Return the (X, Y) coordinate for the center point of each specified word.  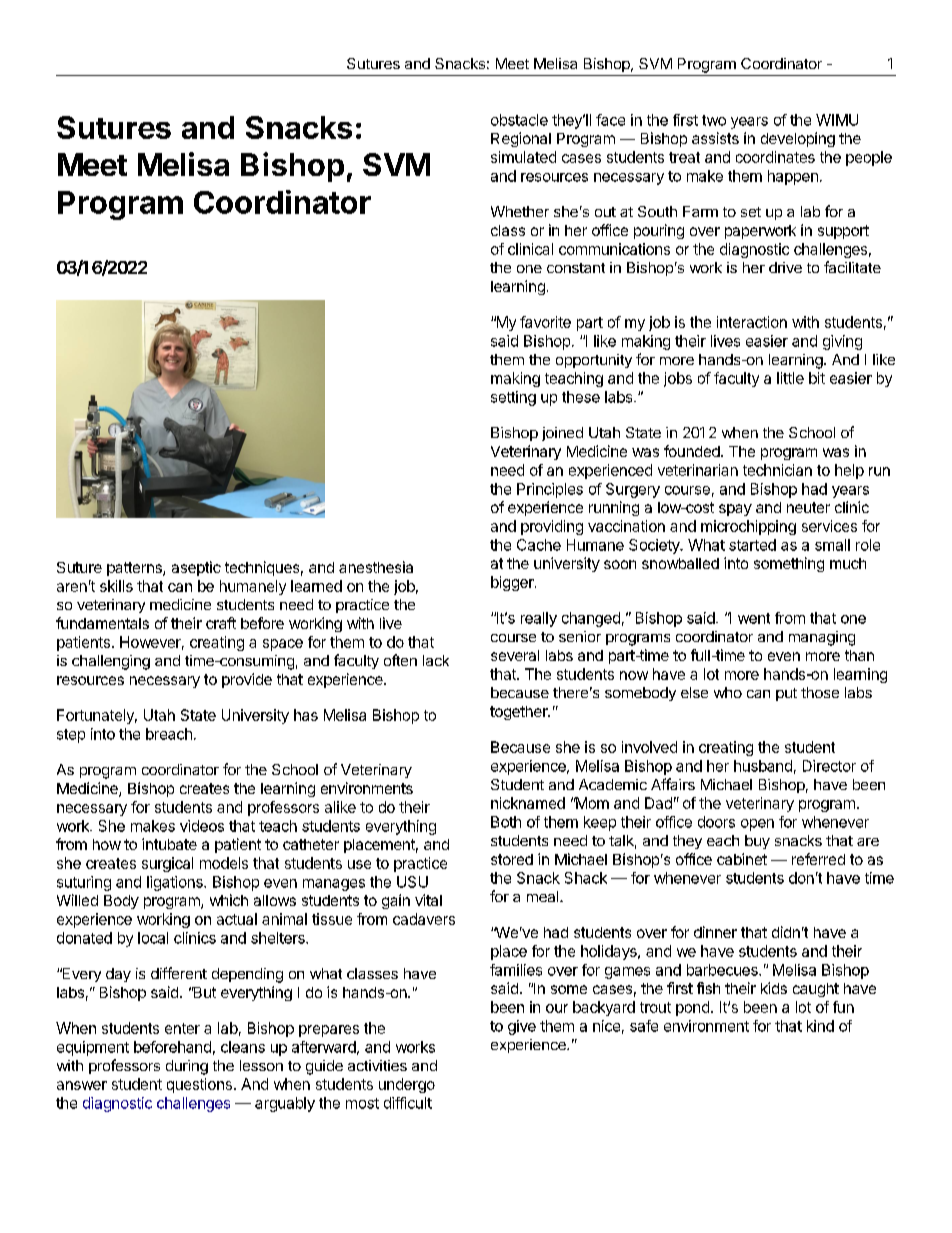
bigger (513, 583)
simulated (523, 157)
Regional (521, 139)
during (187, 1067)
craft (221, 623)
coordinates (775, 157)
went (754, 618)
